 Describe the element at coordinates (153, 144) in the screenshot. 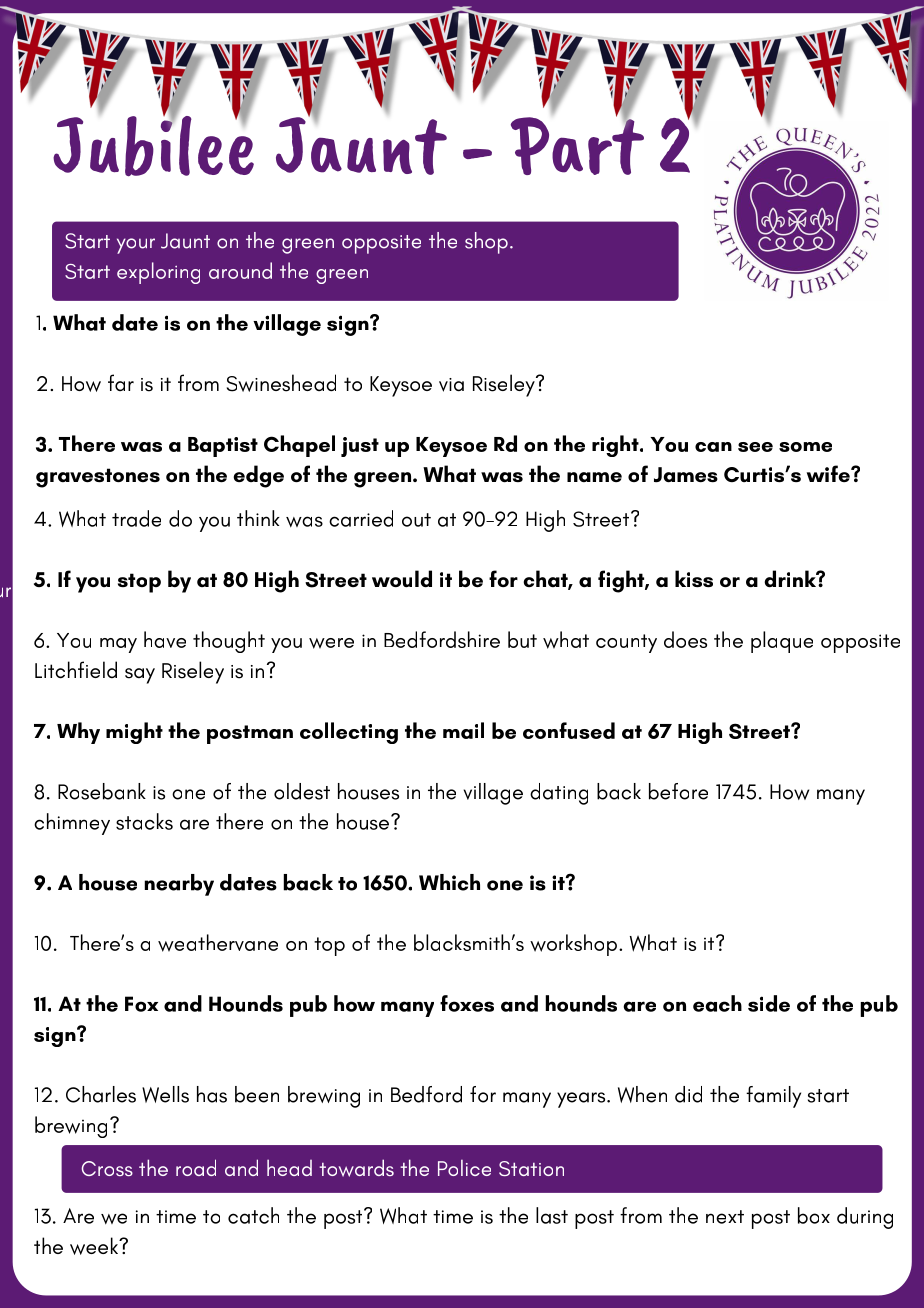

I see `Jubilee` at that location.
